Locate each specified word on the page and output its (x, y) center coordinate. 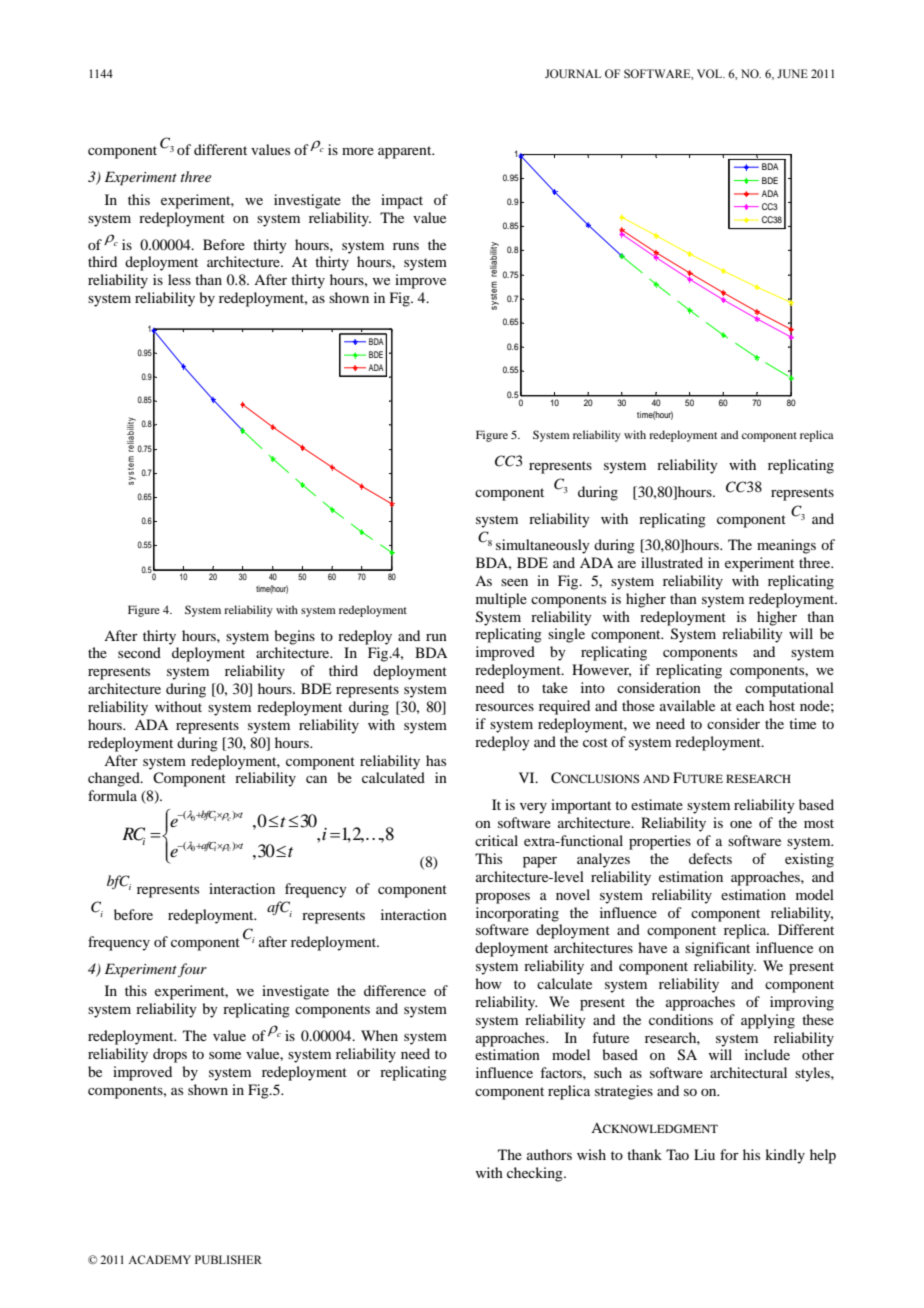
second (139, 652)
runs (406, 246)
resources (504, 707)
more (358, 151)
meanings (786, 546)
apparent (406, 152)
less (179, 279)
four (192, 970)
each (750, 705)
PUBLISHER (228, 1259)
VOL (711, 73)
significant (717, 949)
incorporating (517, 914)
